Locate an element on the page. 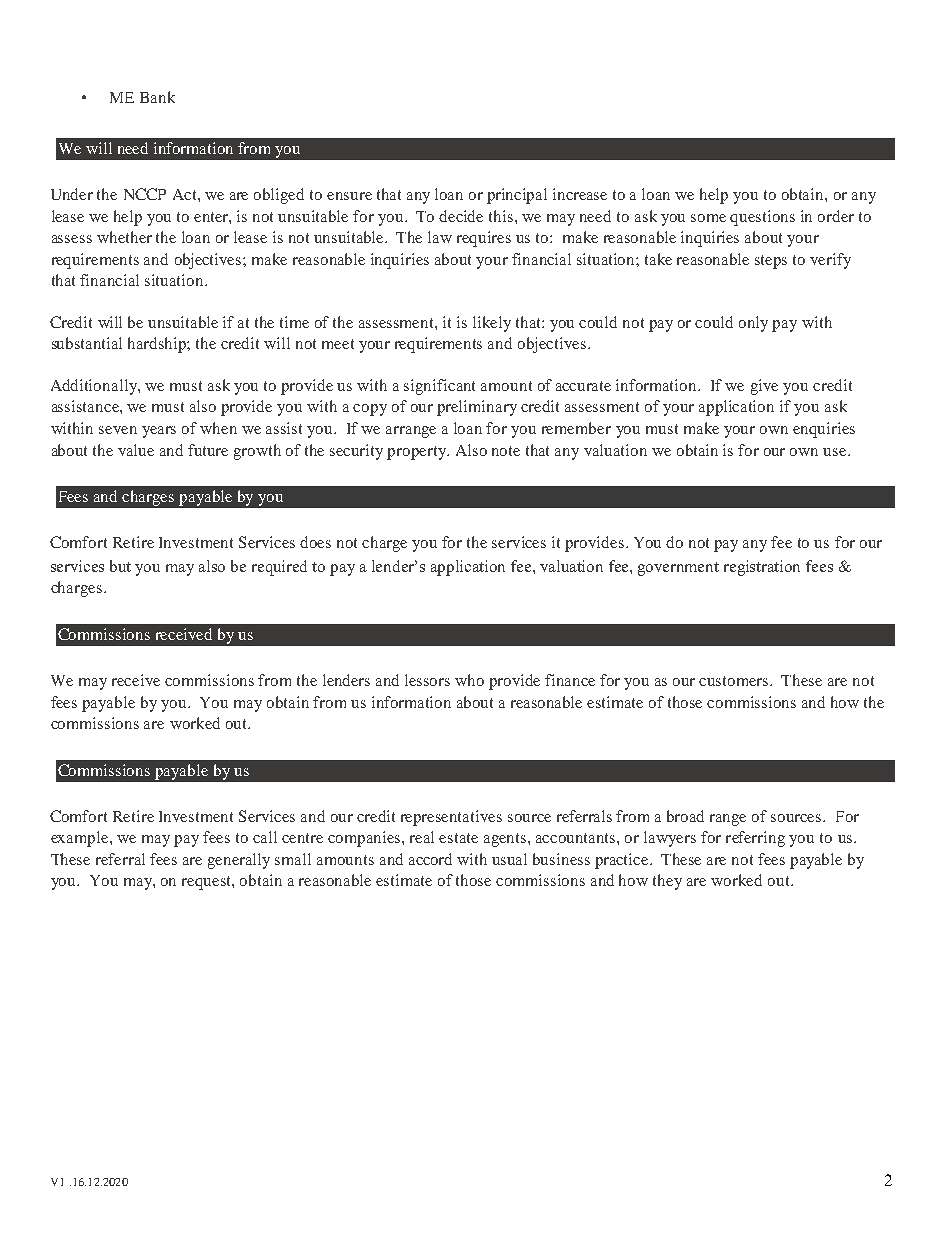 The image size is (952, 1233). Bank is located at coordinates (157, 97).
